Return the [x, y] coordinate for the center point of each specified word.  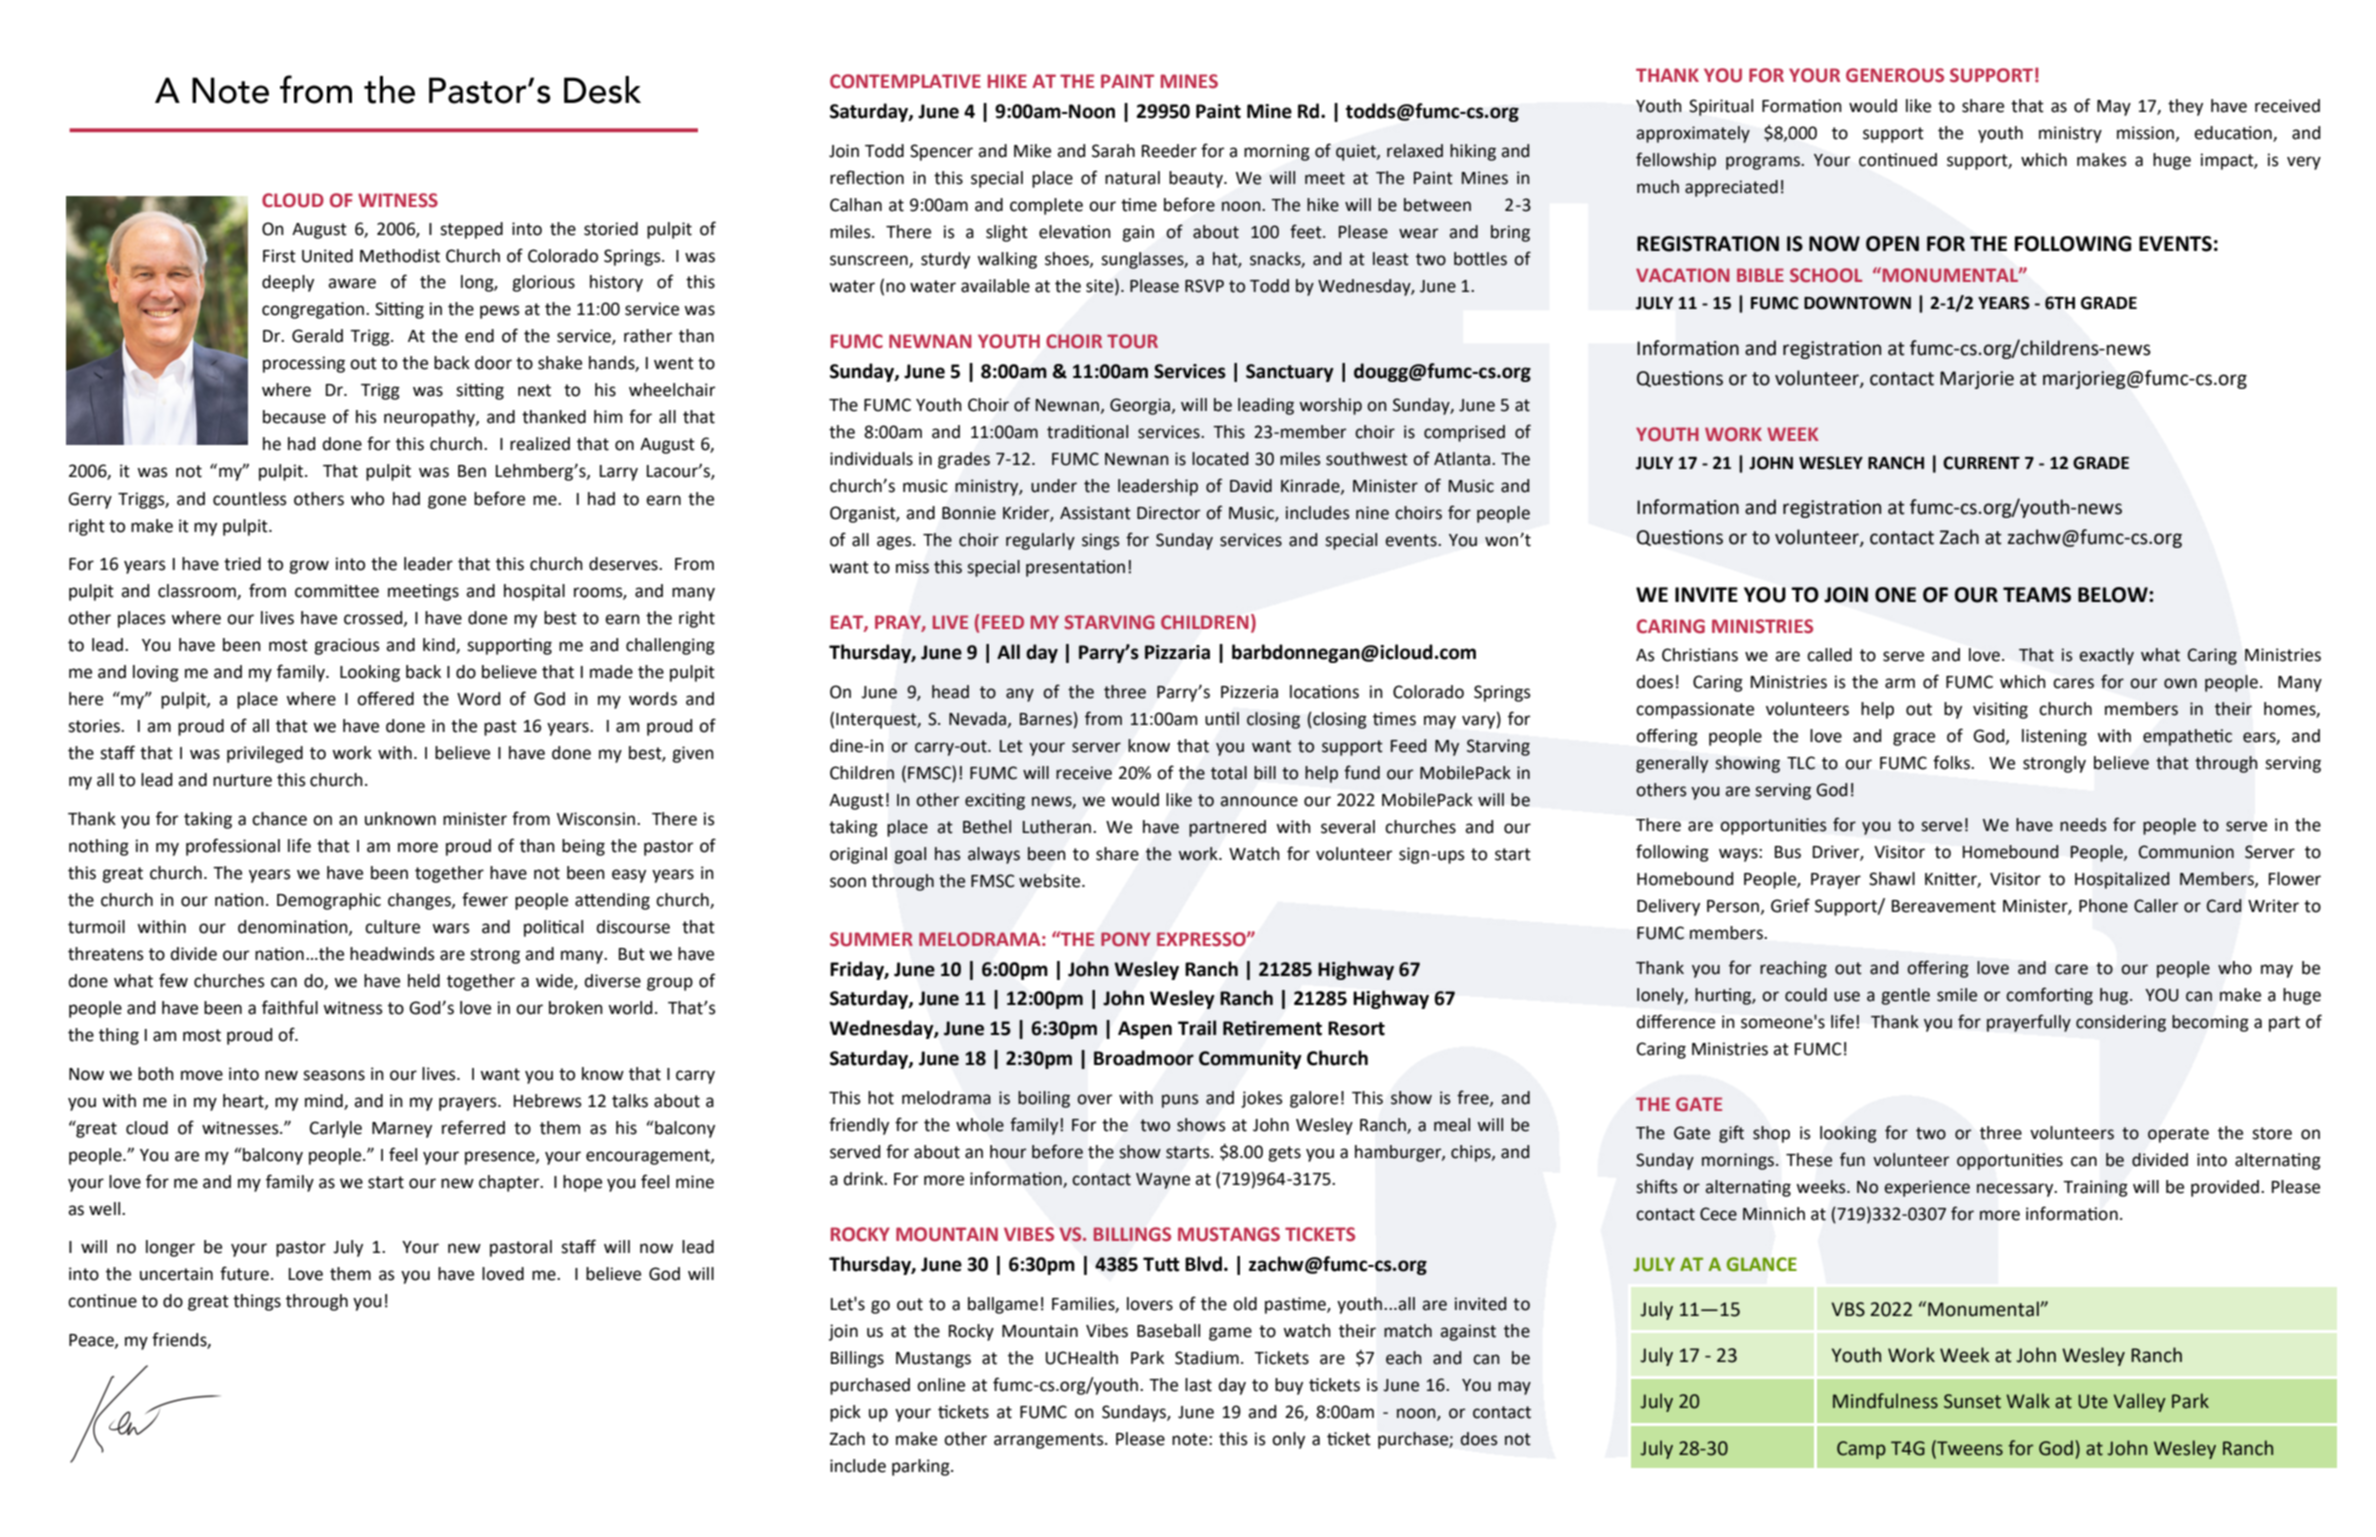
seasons [334, 1075]
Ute [2093, 1401]
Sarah [1113, 151]
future [244, 1273]
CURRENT [1981, 463]
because [294, 417]
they [2185, 107]
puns [1180, 1101]
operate [2178, 1135]
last [1198, 1385]
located [1220, 459]
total [1229, 773]
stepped [471, 230]
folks [1952, 762]
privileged [265, 754]
